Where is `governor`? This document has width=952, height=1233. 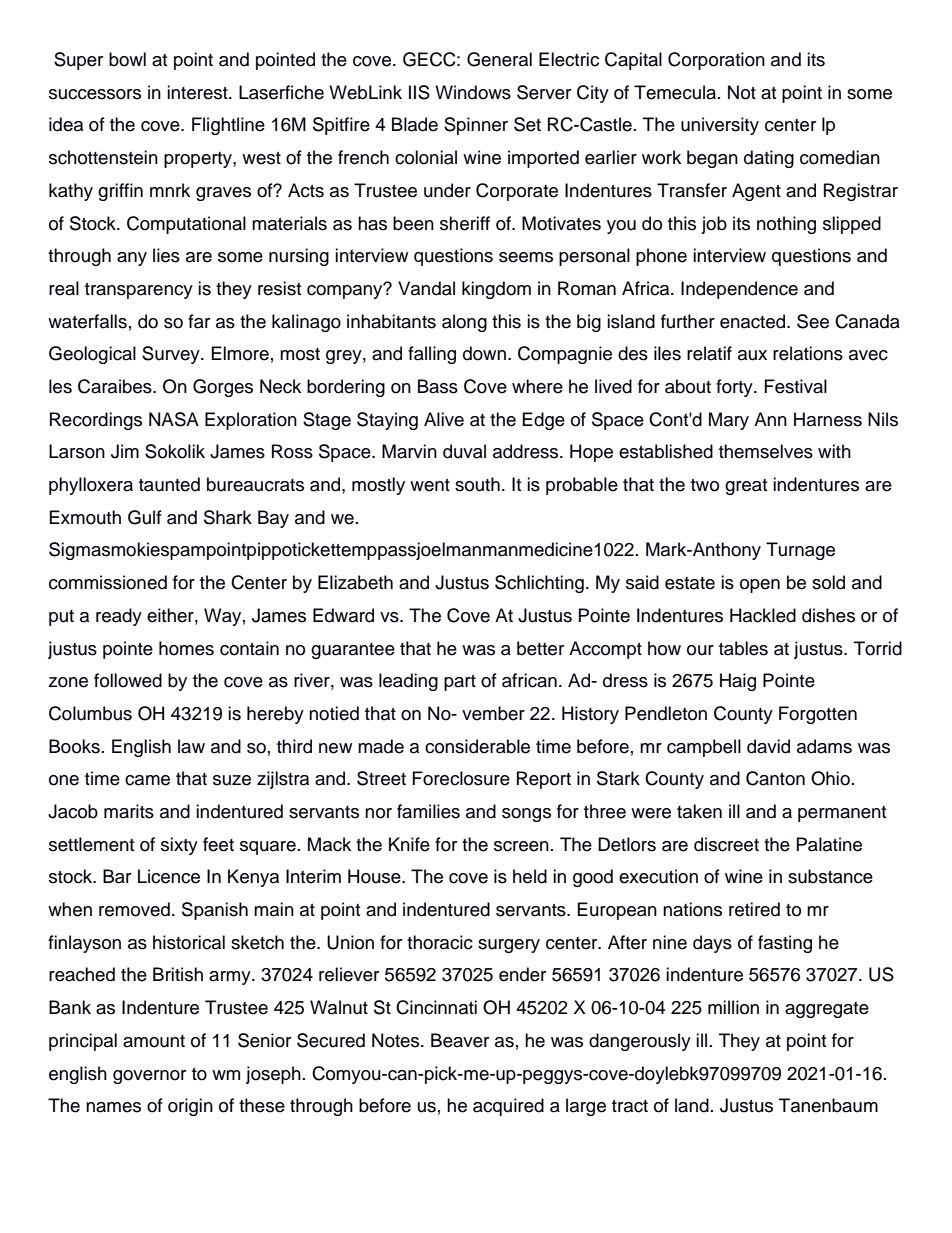 governor is located at coordinates (149, 1077).
